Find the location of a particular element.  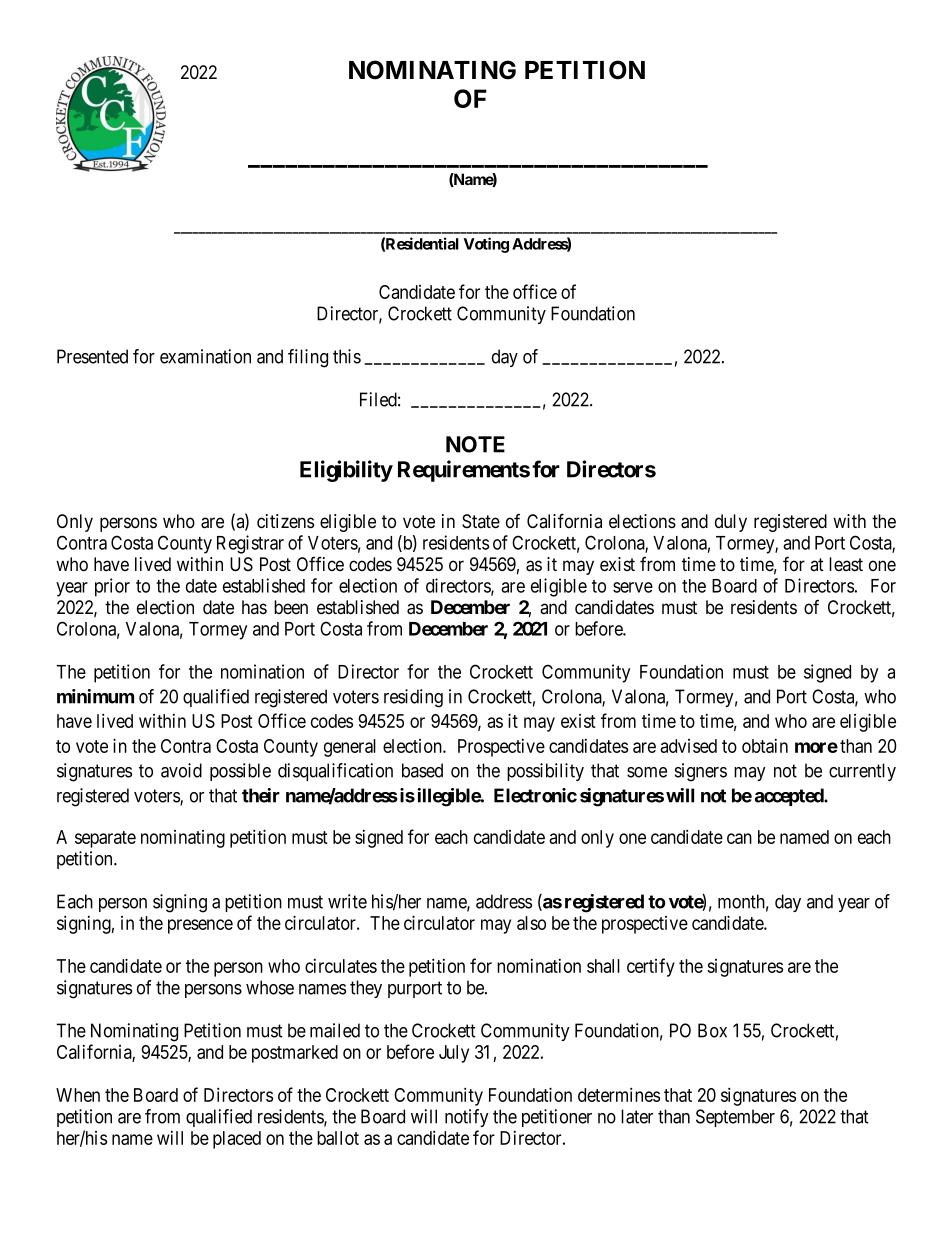

placed is located at coordinates (237, 1140).
